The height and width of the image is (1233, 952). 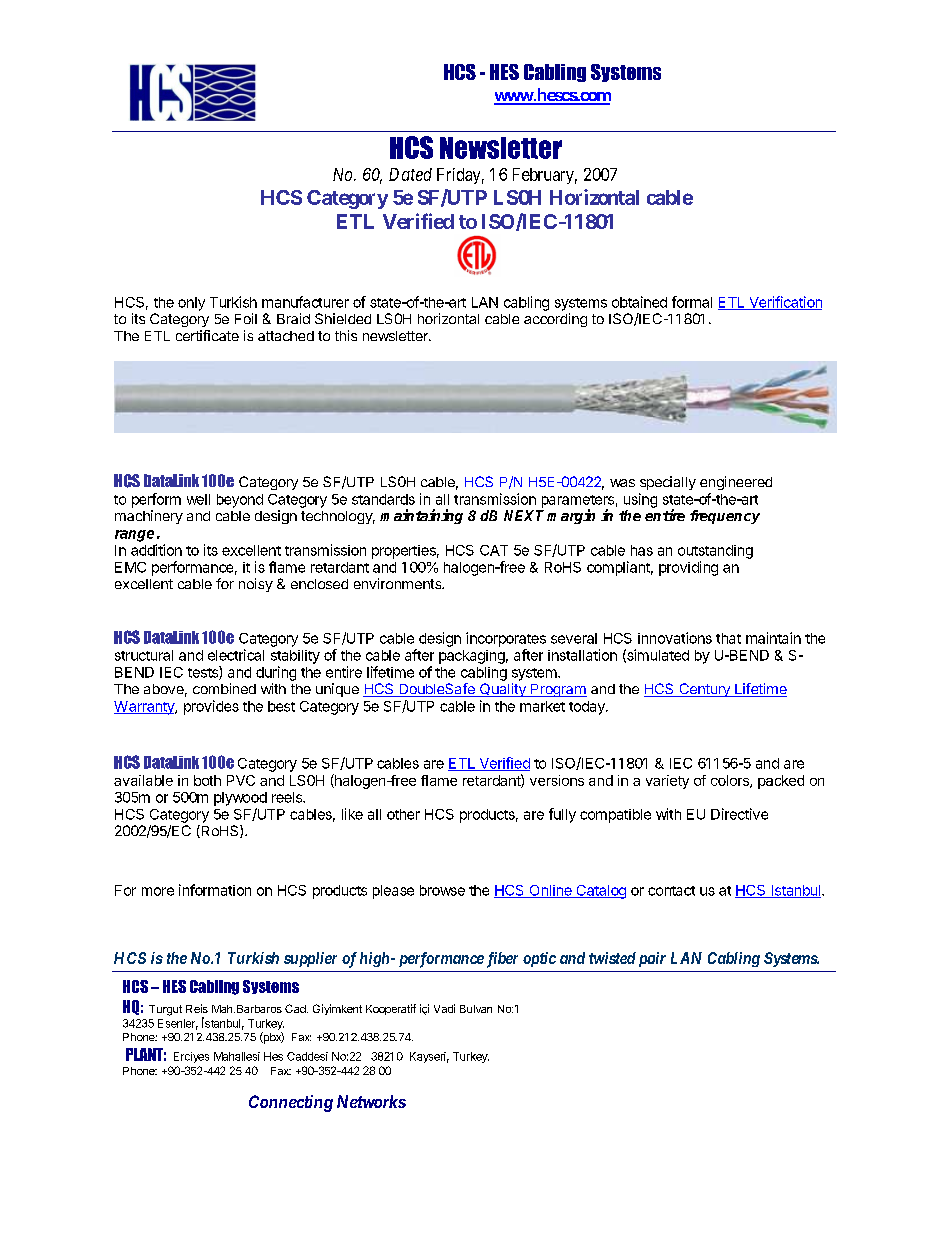 I want to click on Connecting, so click(x=291, y=1103).
